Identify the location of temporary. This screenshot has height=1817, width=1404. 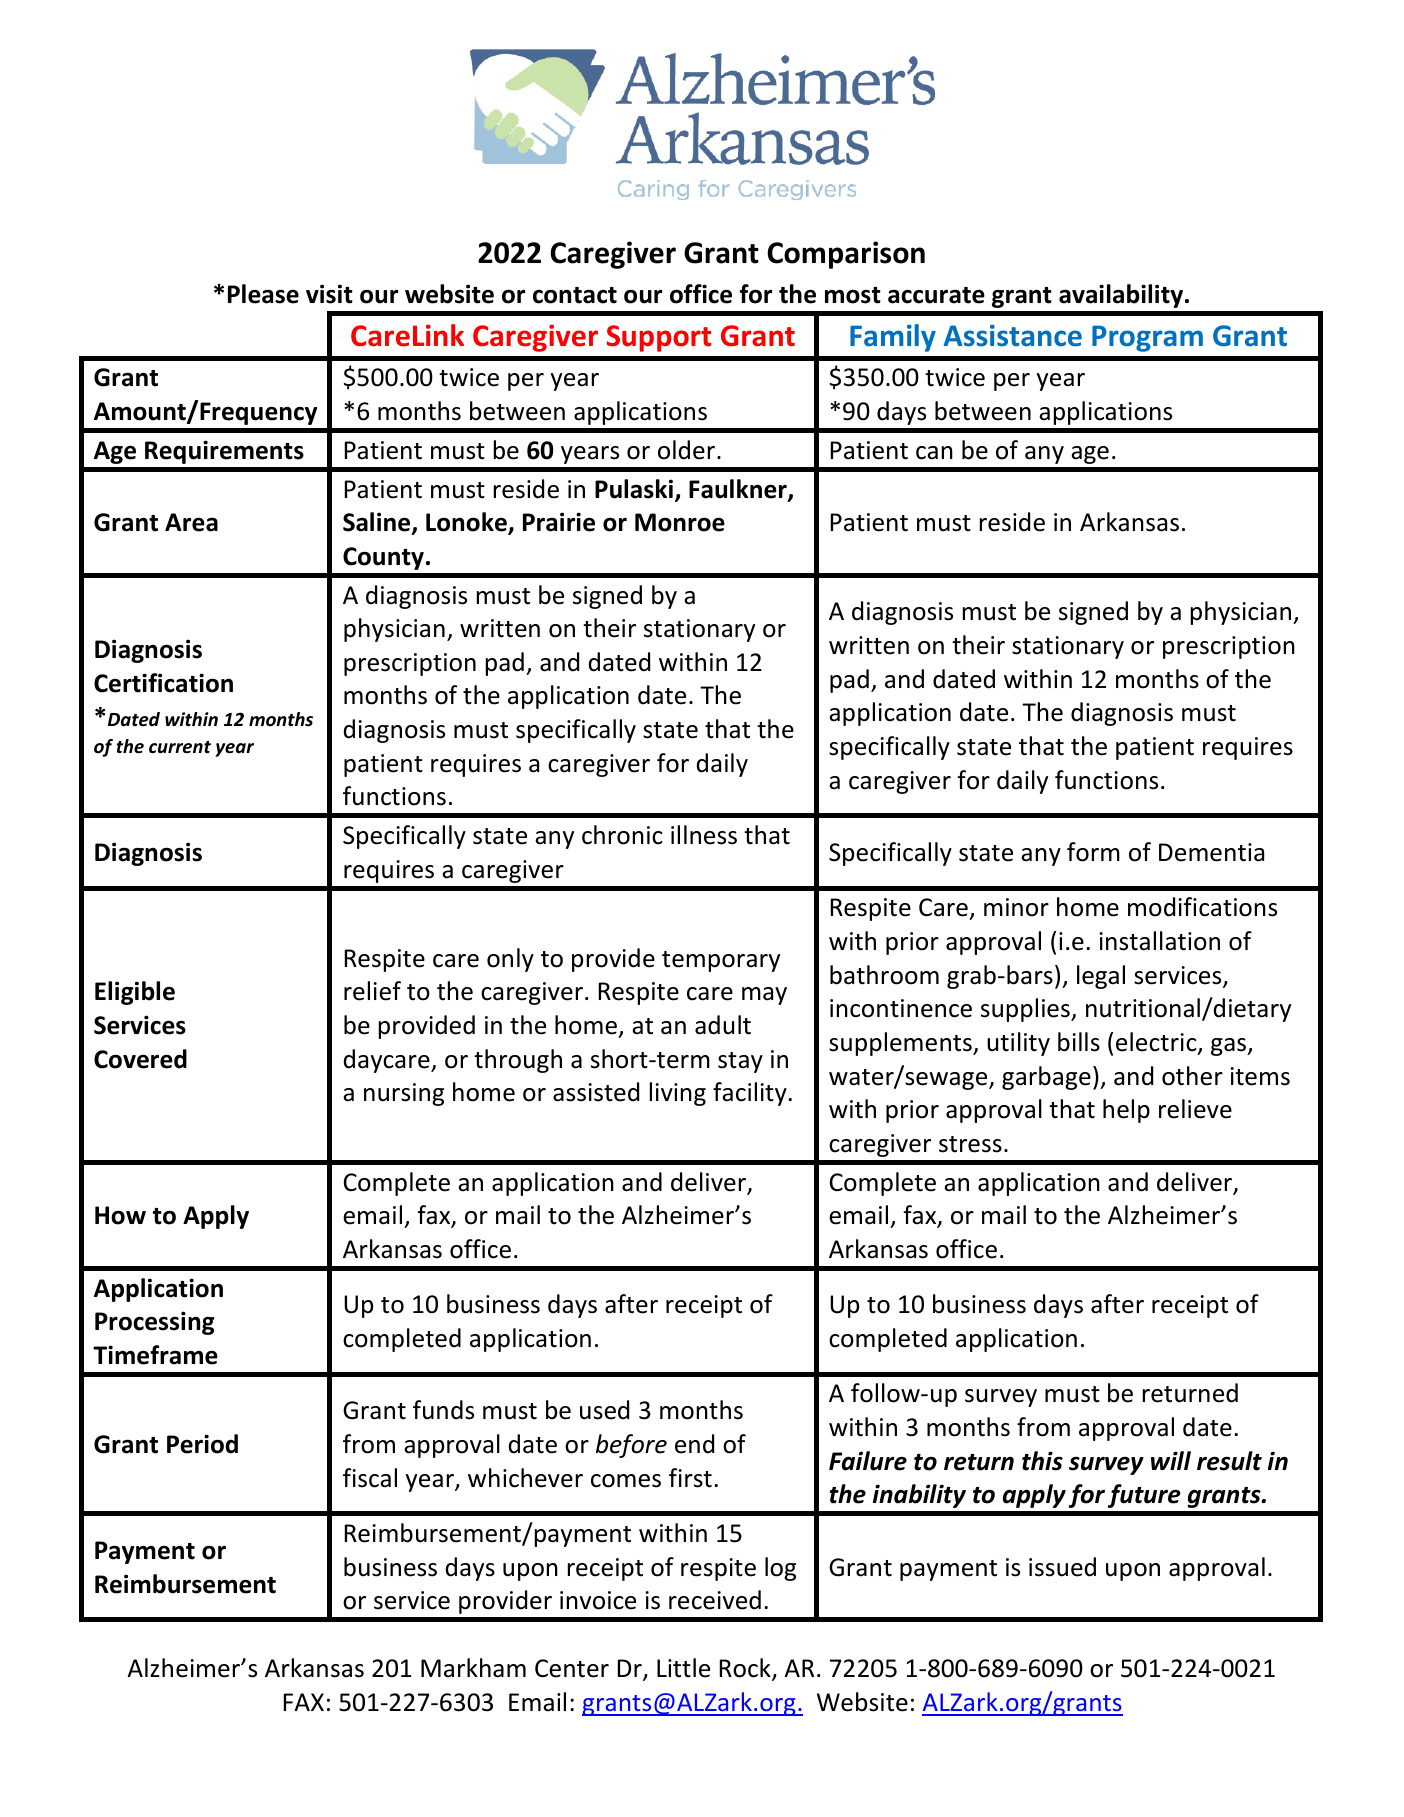
(721, 961).
